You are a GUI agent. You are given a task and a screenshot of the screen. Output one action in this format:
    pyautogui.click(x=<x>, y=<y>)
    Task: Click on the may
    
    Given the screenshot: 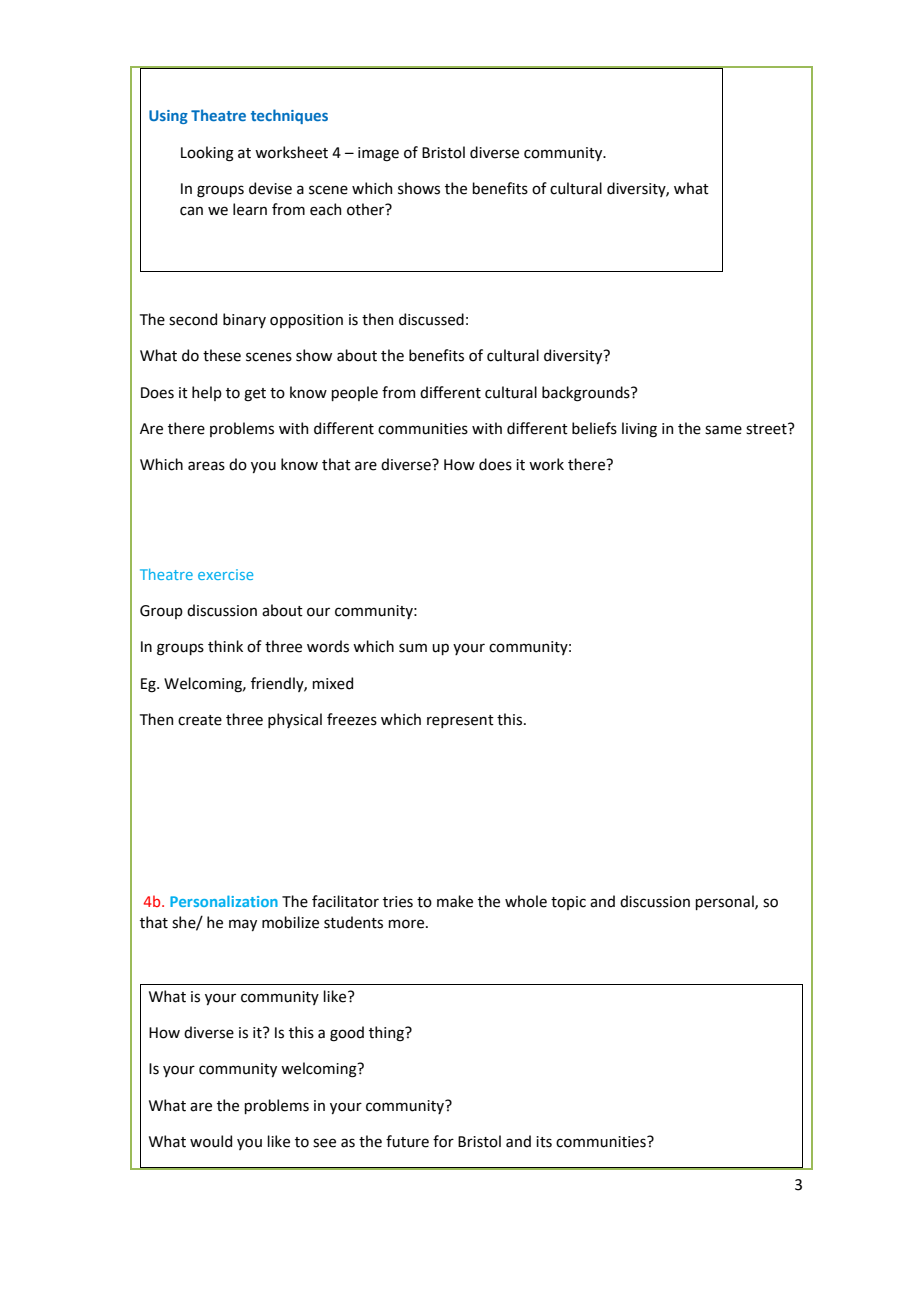 What is the action you would take?
    pyautogui.click(x=243, y=925)
